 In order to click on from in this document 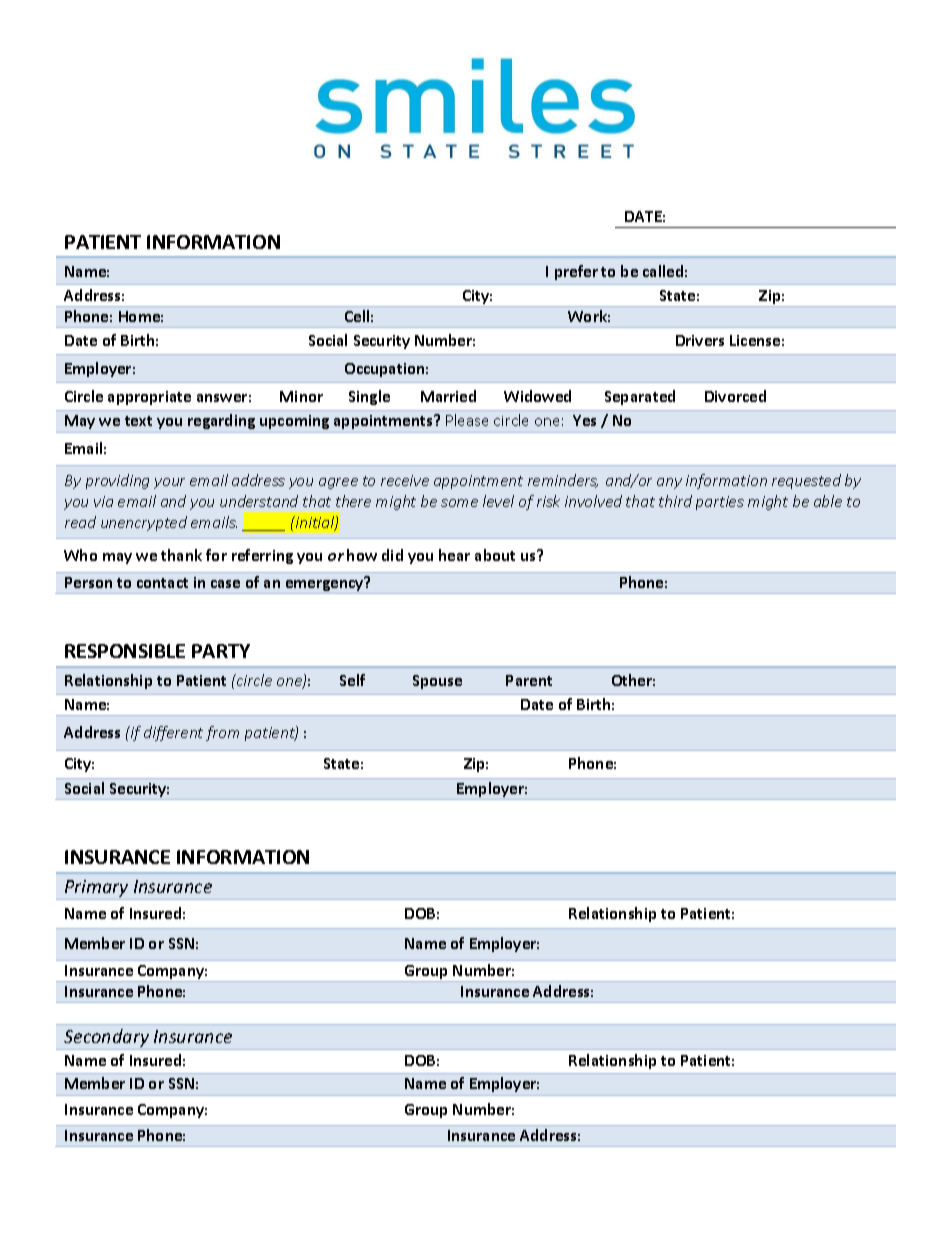, I will do `click(222, 733)`.
